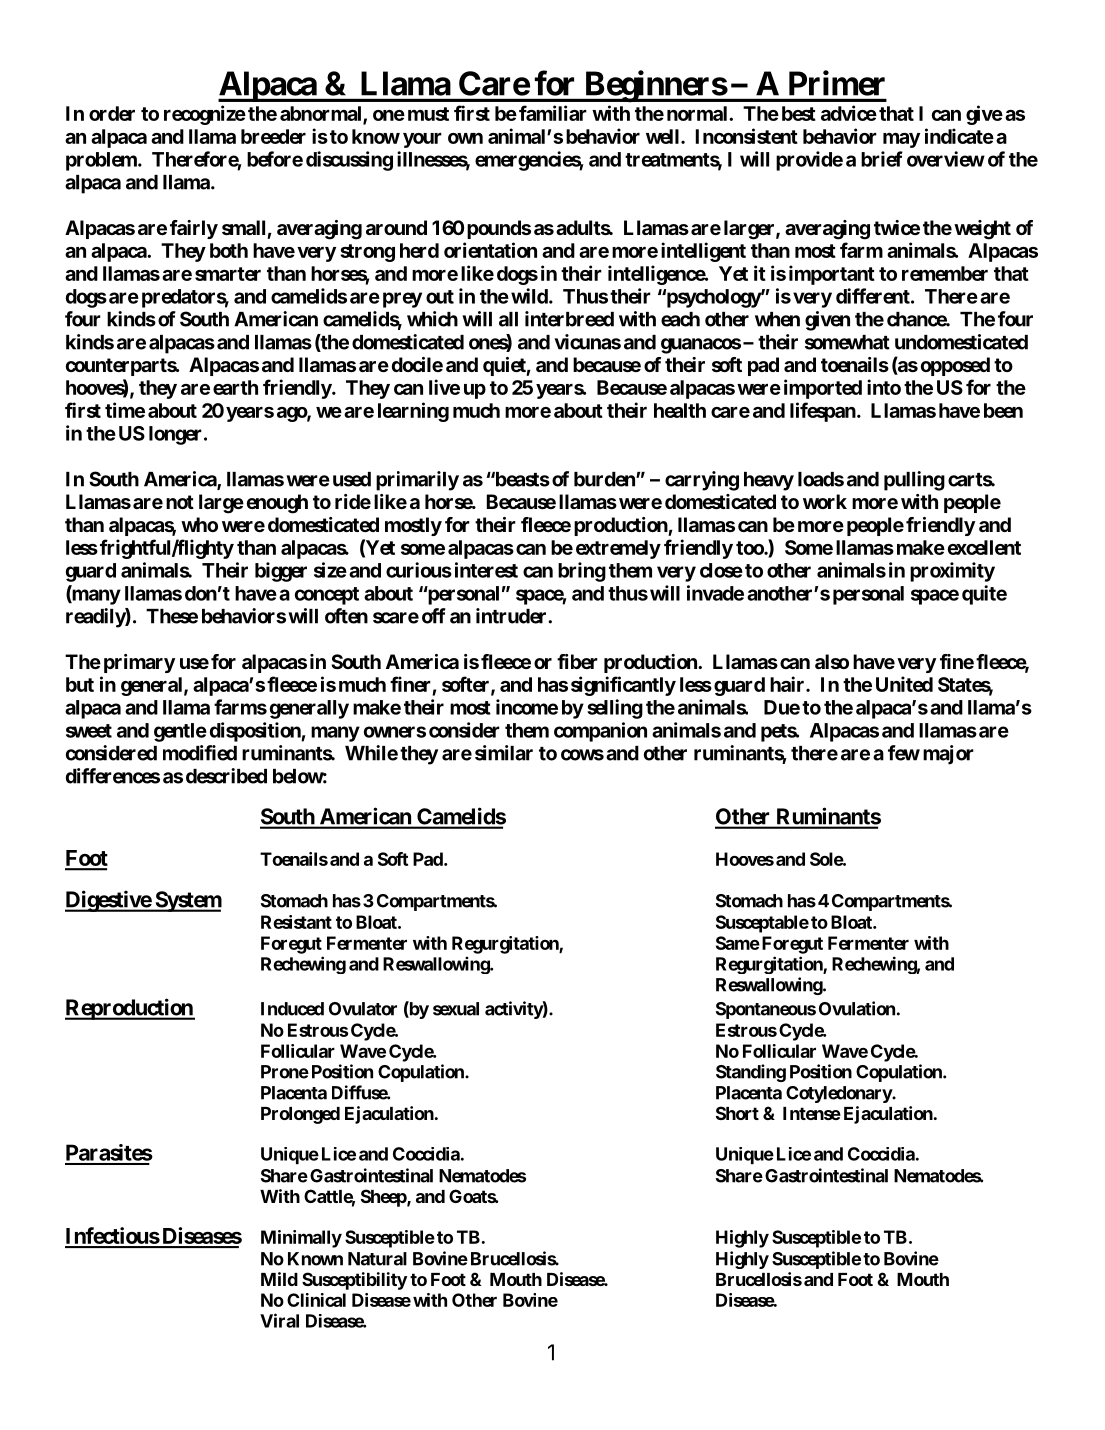 Image resolution: width=1105 pixels, height=1430 pixels. Describe the element at coordinates (553, 113) in the screenshot. I see `familiar` at that location.
